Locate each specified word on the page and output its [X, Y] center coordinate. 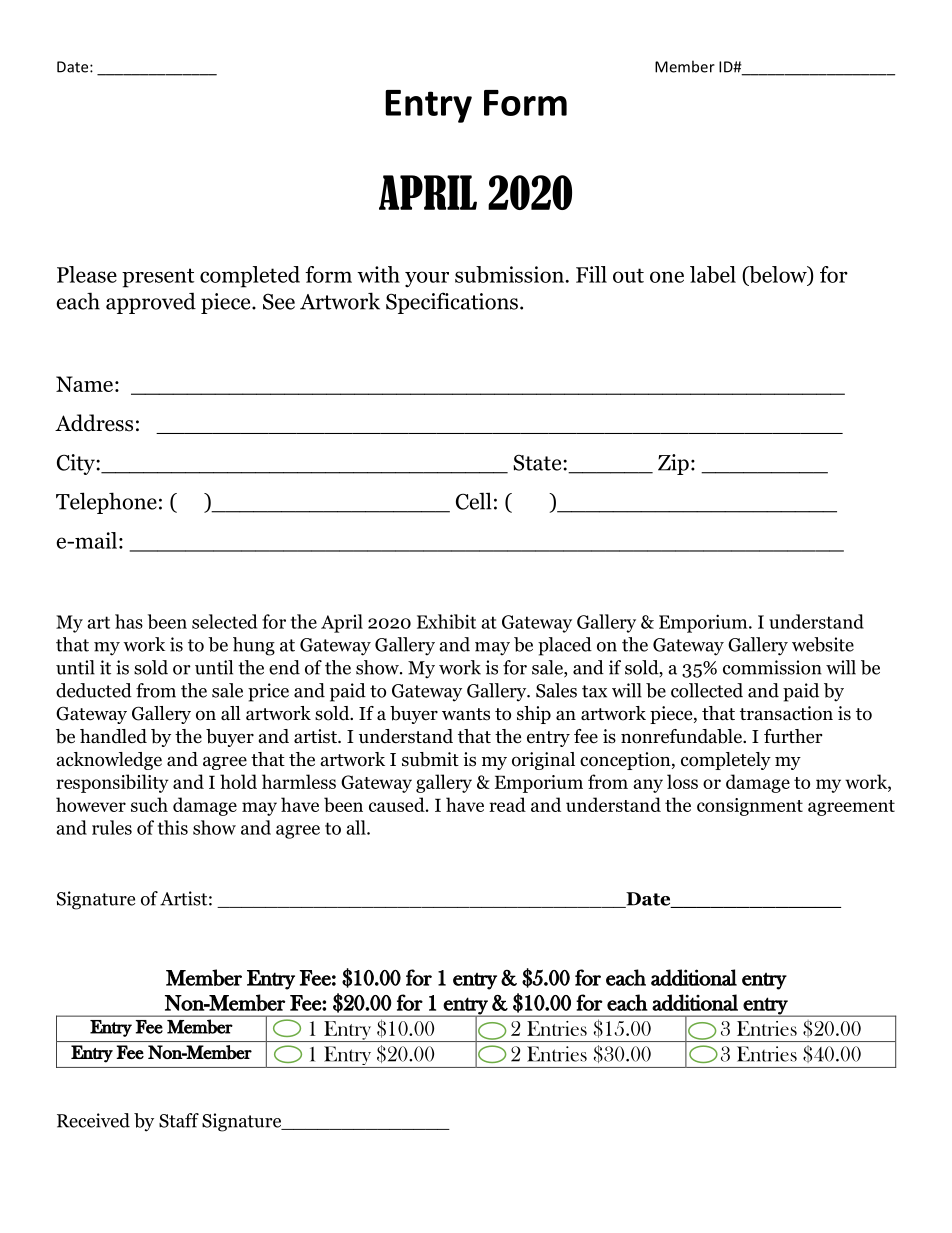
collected [707, 690]
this [173, 827]
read [507, 804]
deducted [94, 690]
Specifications [452, 303]
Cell [474, 501]
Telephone [106, 503]
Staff [179, 1120]
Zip [673, 464]
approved [151, 303]
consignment [750, 807]
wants [466, 714]
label [713, 274]
